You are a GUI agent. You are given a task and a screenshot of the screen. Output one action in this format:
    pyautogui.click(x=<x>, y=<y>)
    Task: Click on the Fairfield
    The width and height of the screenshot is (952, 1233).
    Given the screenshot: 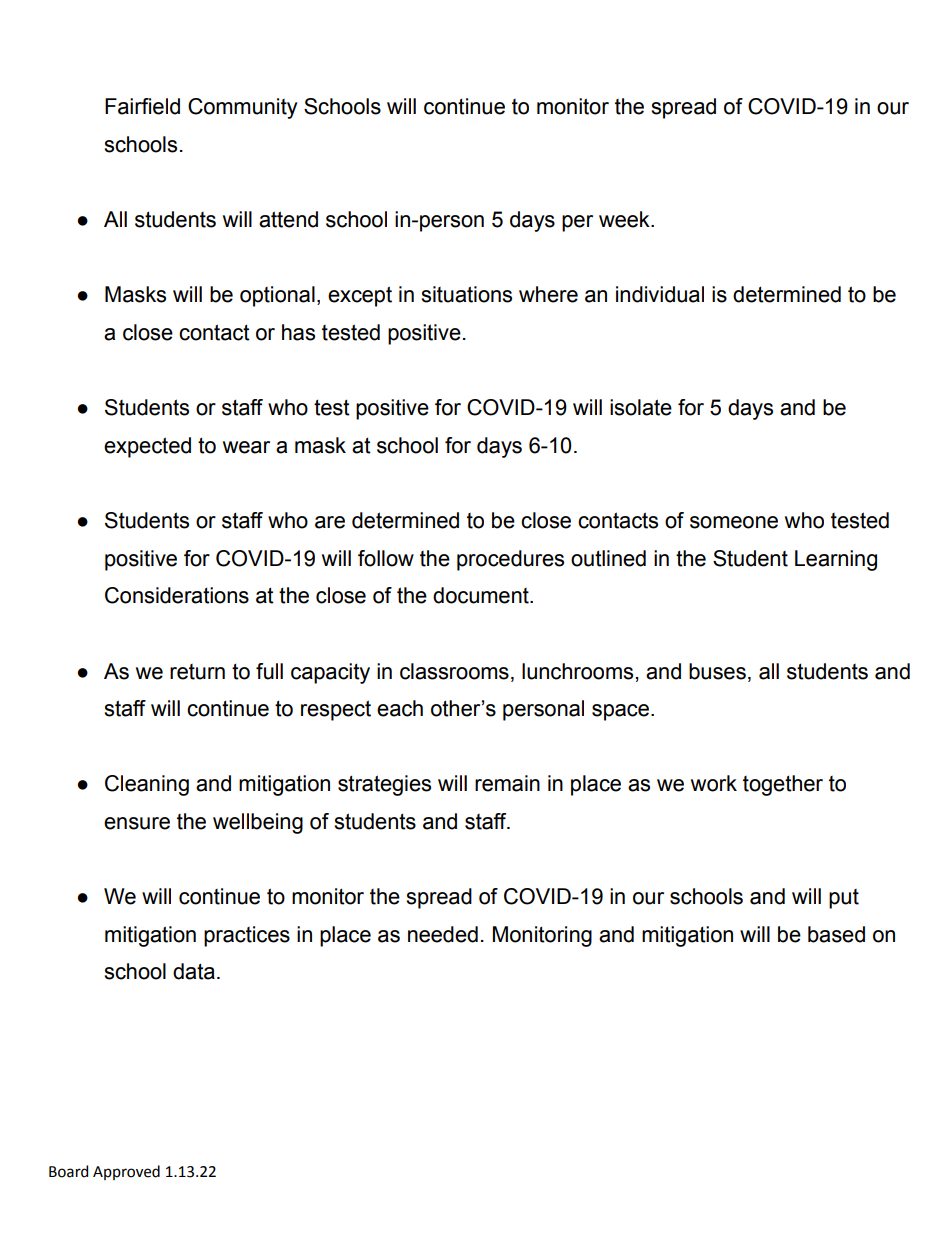 What is the action you would take?
    pyautogui.click(x=142, y=106)
